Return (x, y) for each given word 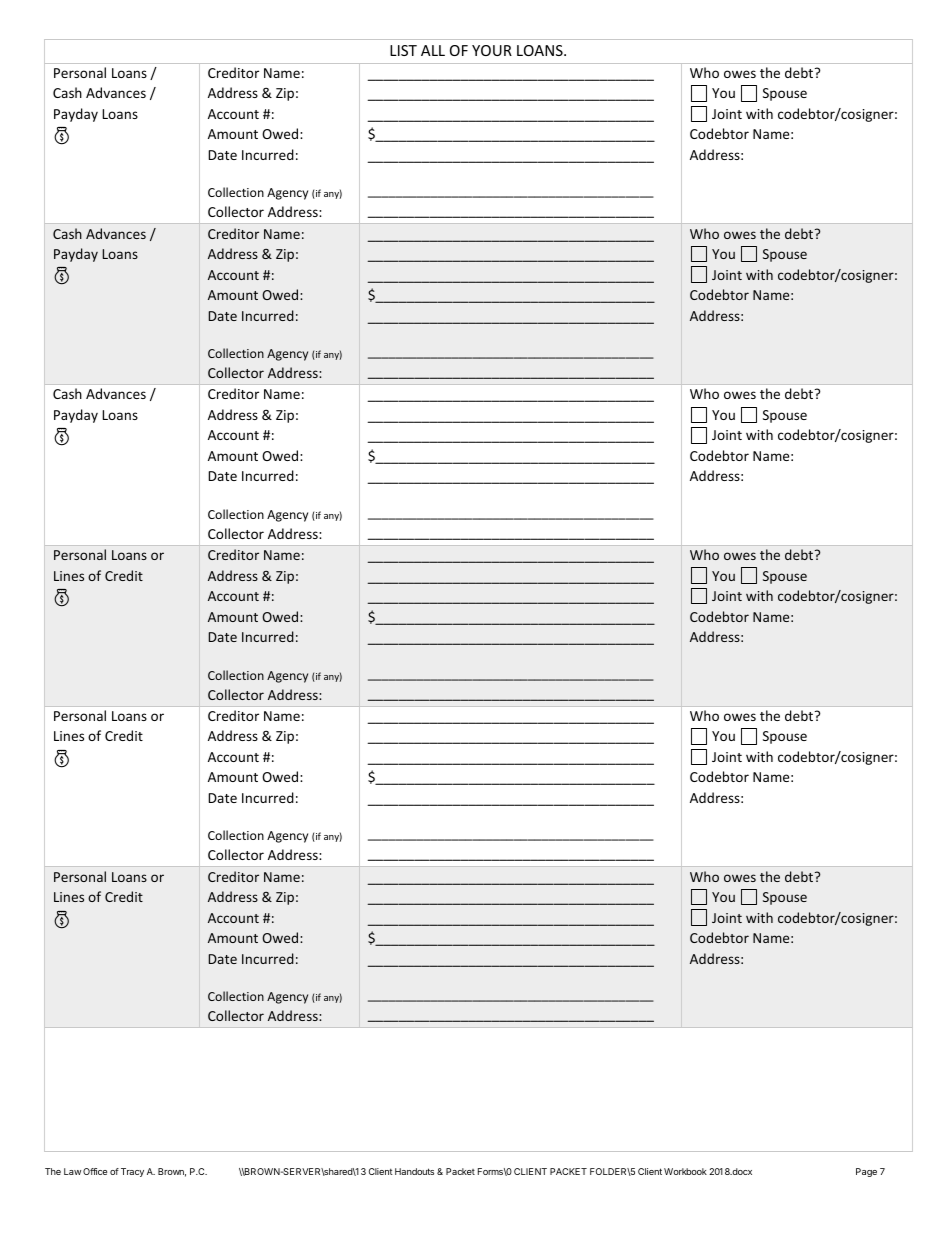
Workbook (685, 1171)
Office (95, 1171)
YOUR (492, 50)
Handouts (414, 1171)
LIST (403, 50)
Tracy (132, 1172)
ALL (433, 50)
